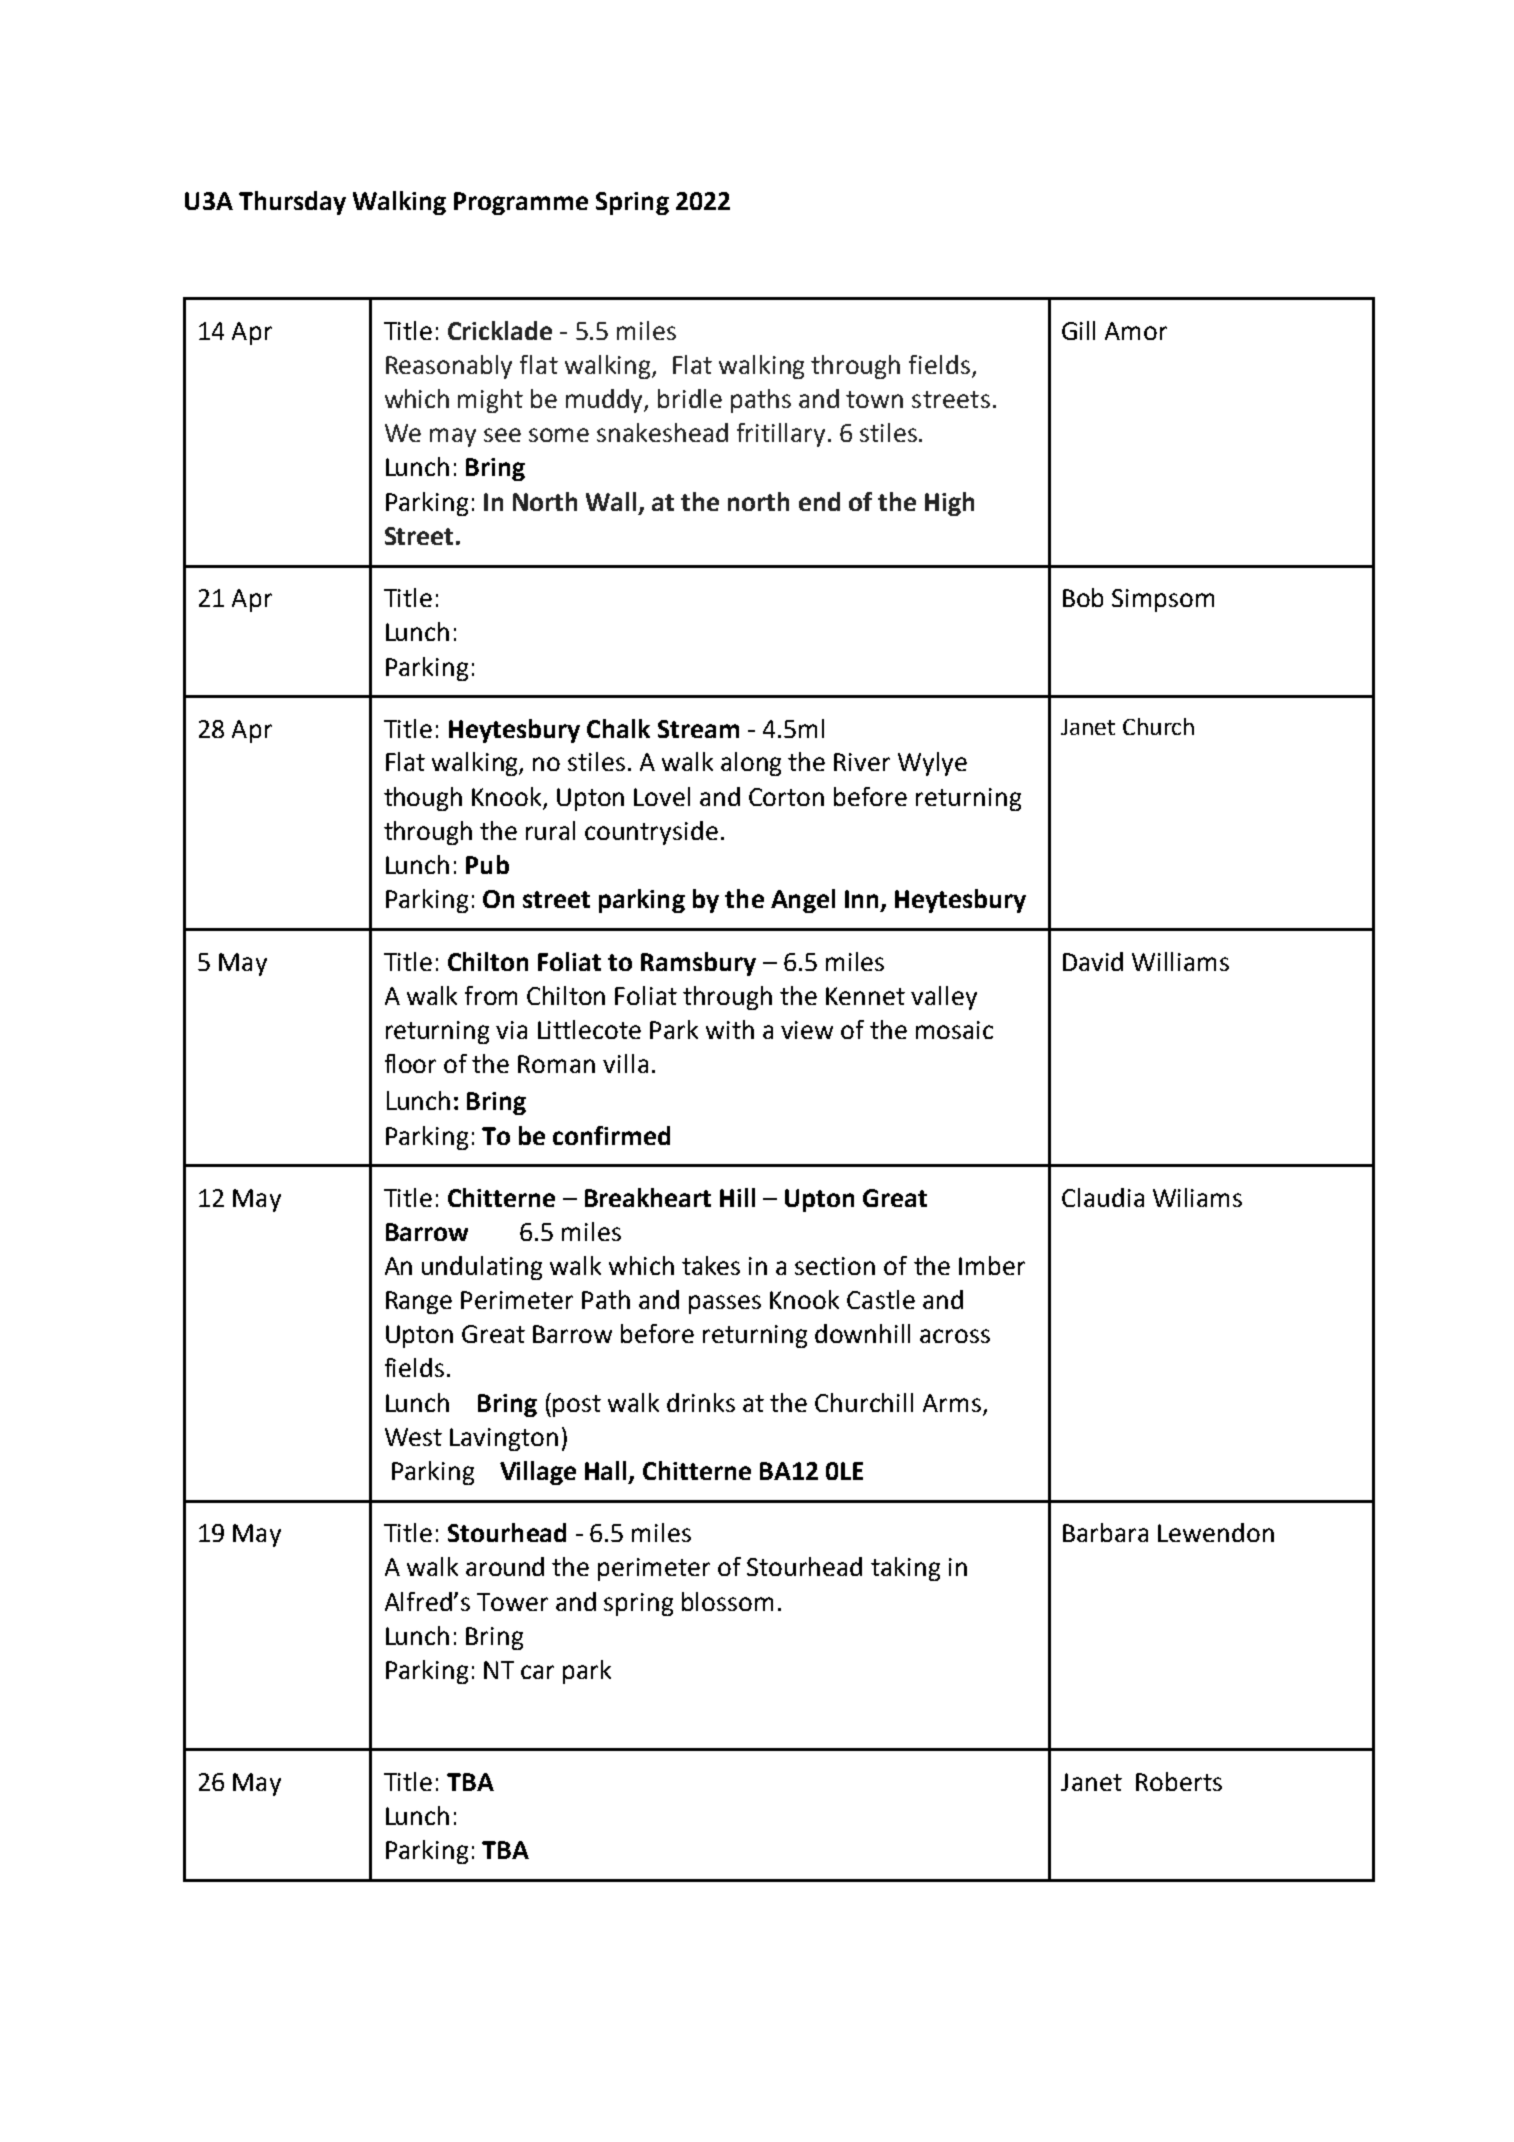 The image size is (1514, 2142). I want to click on Range, so click(419, 1302).
